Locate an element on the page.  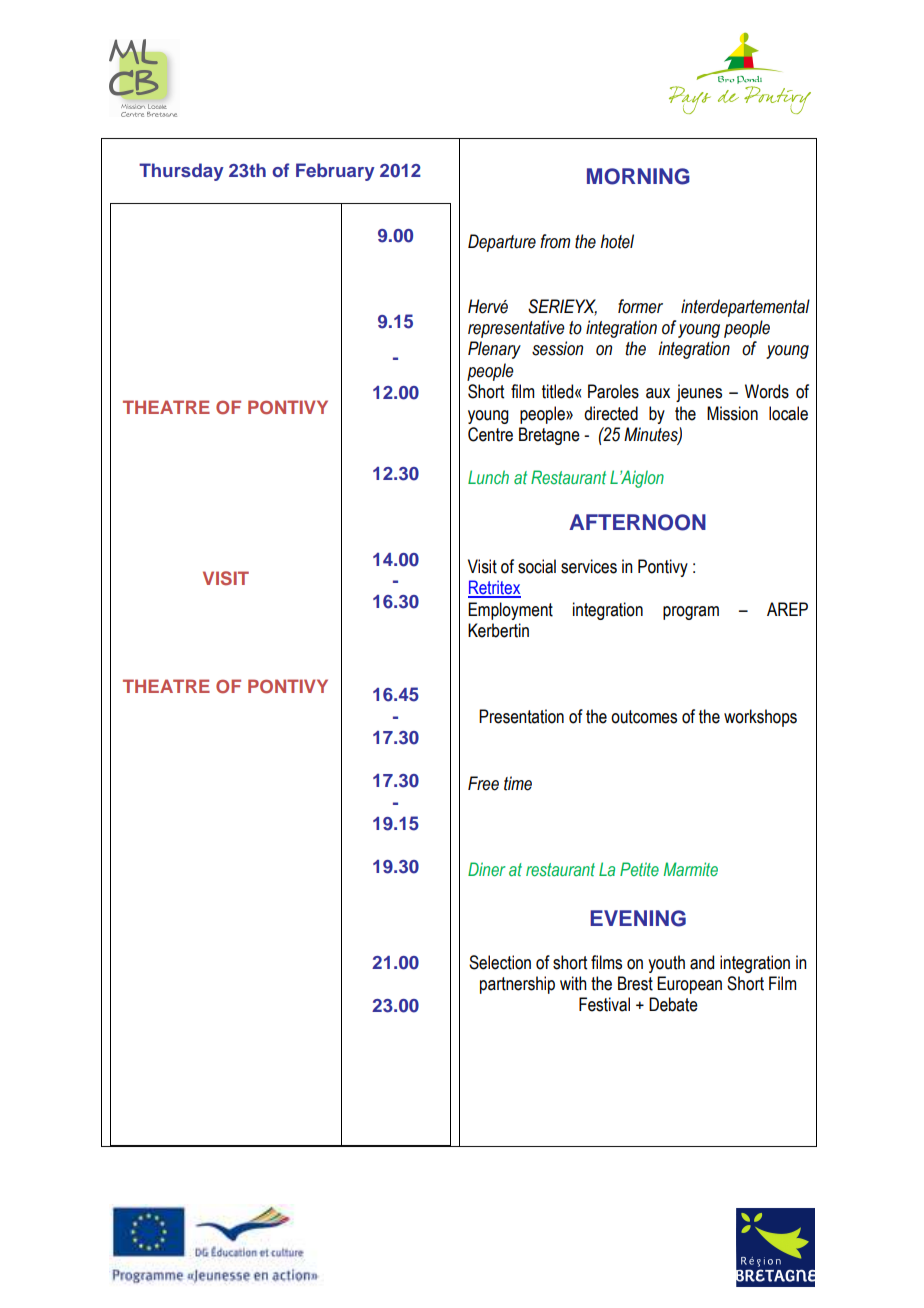
Presentation is located at coordinates (521, 716).
